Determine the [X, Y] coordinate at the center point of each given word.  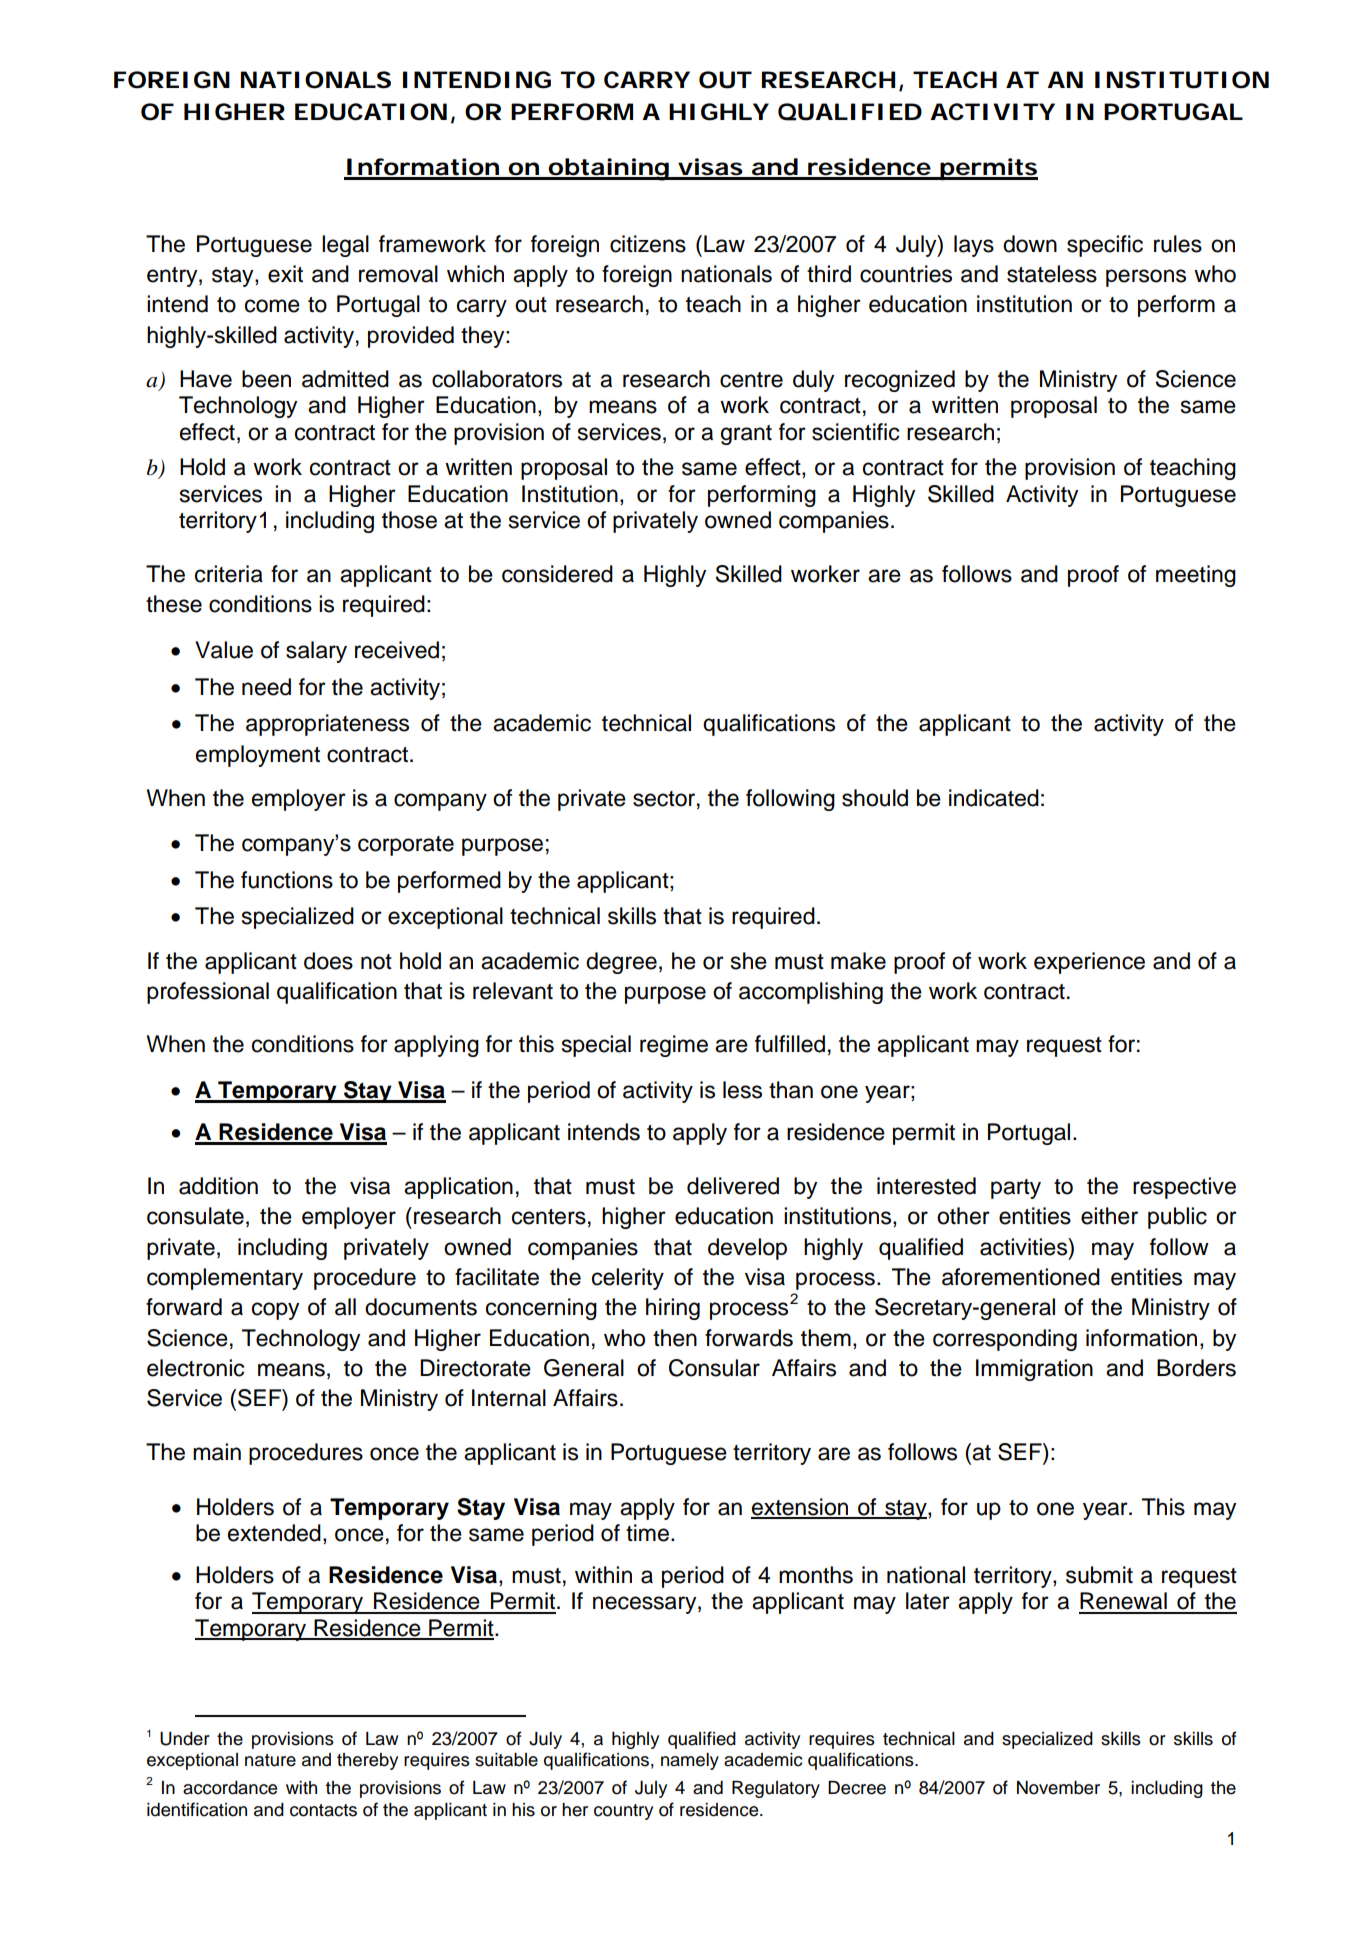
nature [270, 1760]
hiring [673, 1309]
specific [1105, 246]
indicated [994, 798]
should [875, 798]
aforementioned [1021, 1277]
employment [258, 756]
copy [275, 1311]
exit [285, 274]
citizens [648, 244]
